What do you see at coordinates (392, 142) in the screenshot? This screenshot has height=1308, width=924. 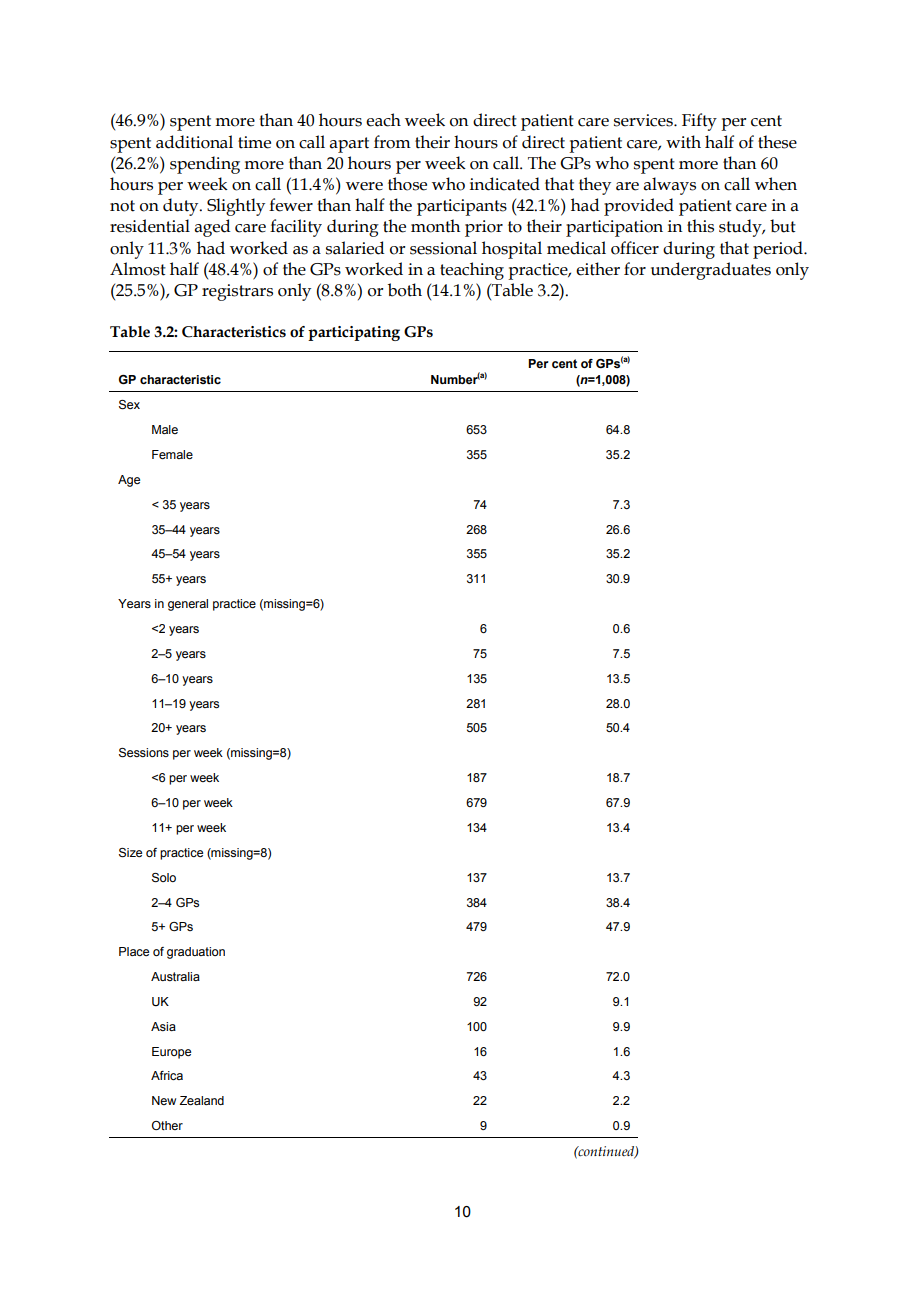 I see `from` at bounding box center [392, 142].
